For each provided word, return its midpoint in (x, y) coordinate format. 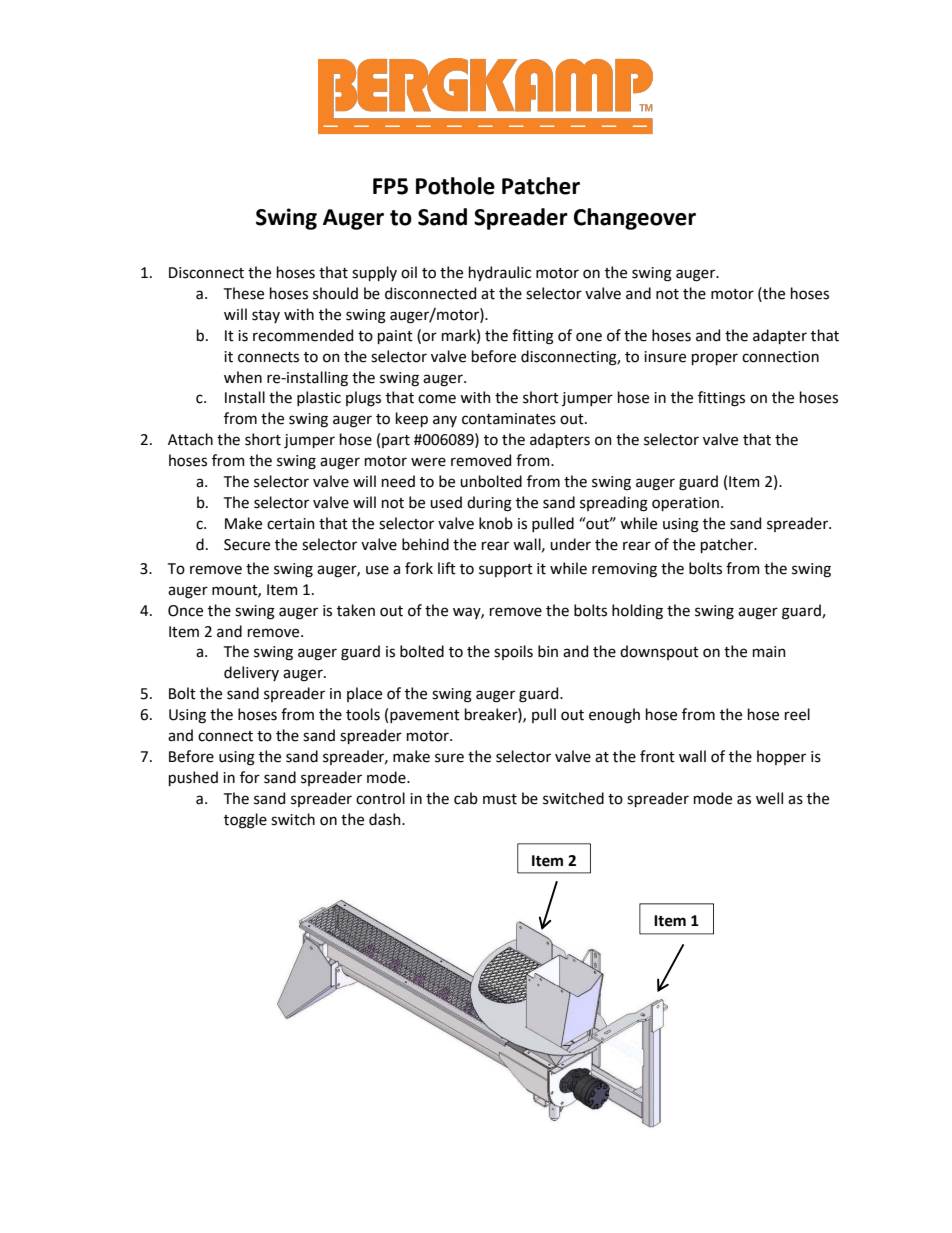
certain (291, 524)
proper (715, 359)
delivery (251, 673)
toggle (245, 821)
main (769, 652)
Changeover (635, 219)
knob (496, 523)
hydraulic (500, 273)
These (244, 293)
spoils (513, 652)
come (437, 399)
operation (687, 504)
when (243, 377)
